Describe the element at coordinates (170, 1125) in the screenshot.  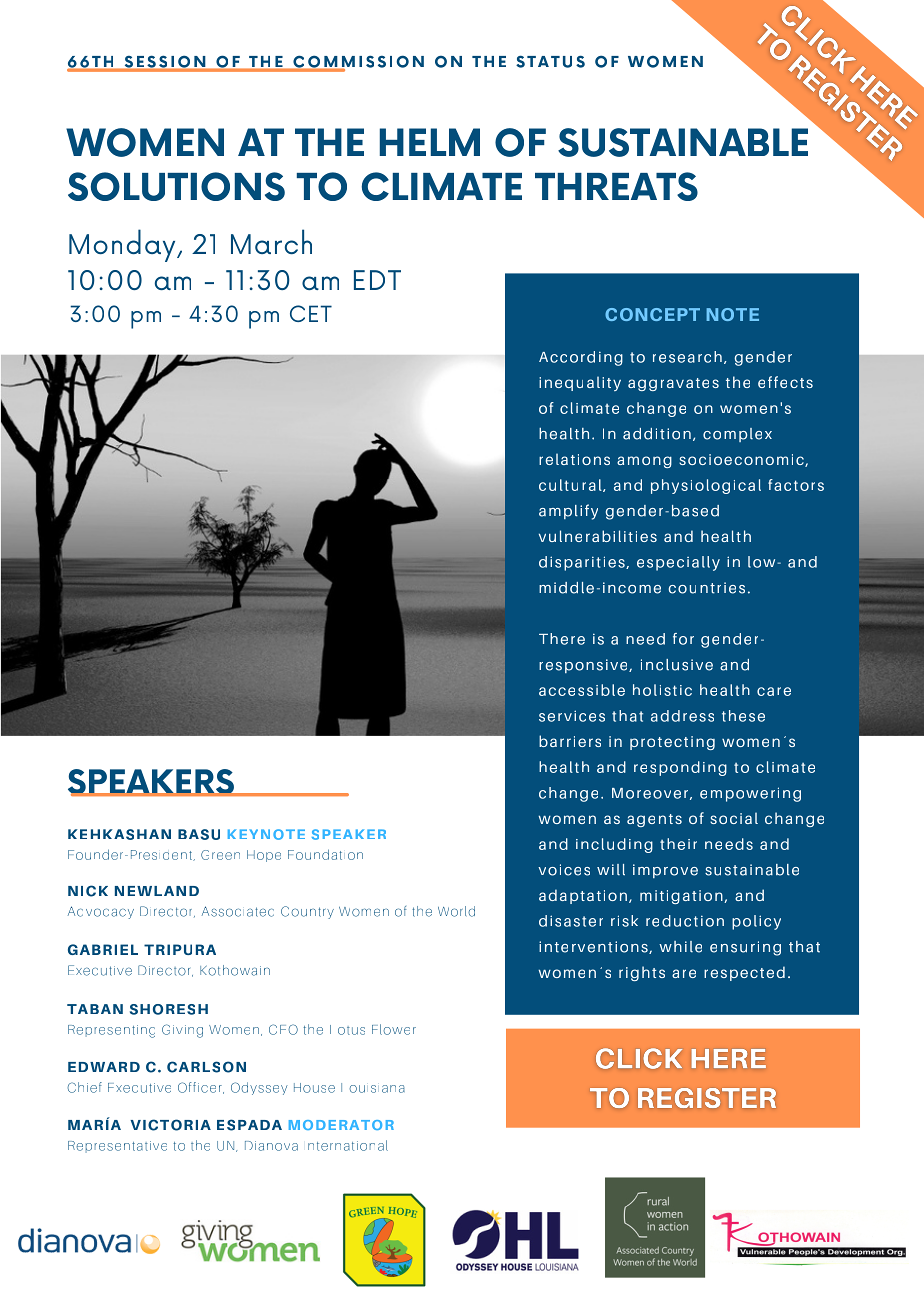
I see `VICTORIA` at that location.
